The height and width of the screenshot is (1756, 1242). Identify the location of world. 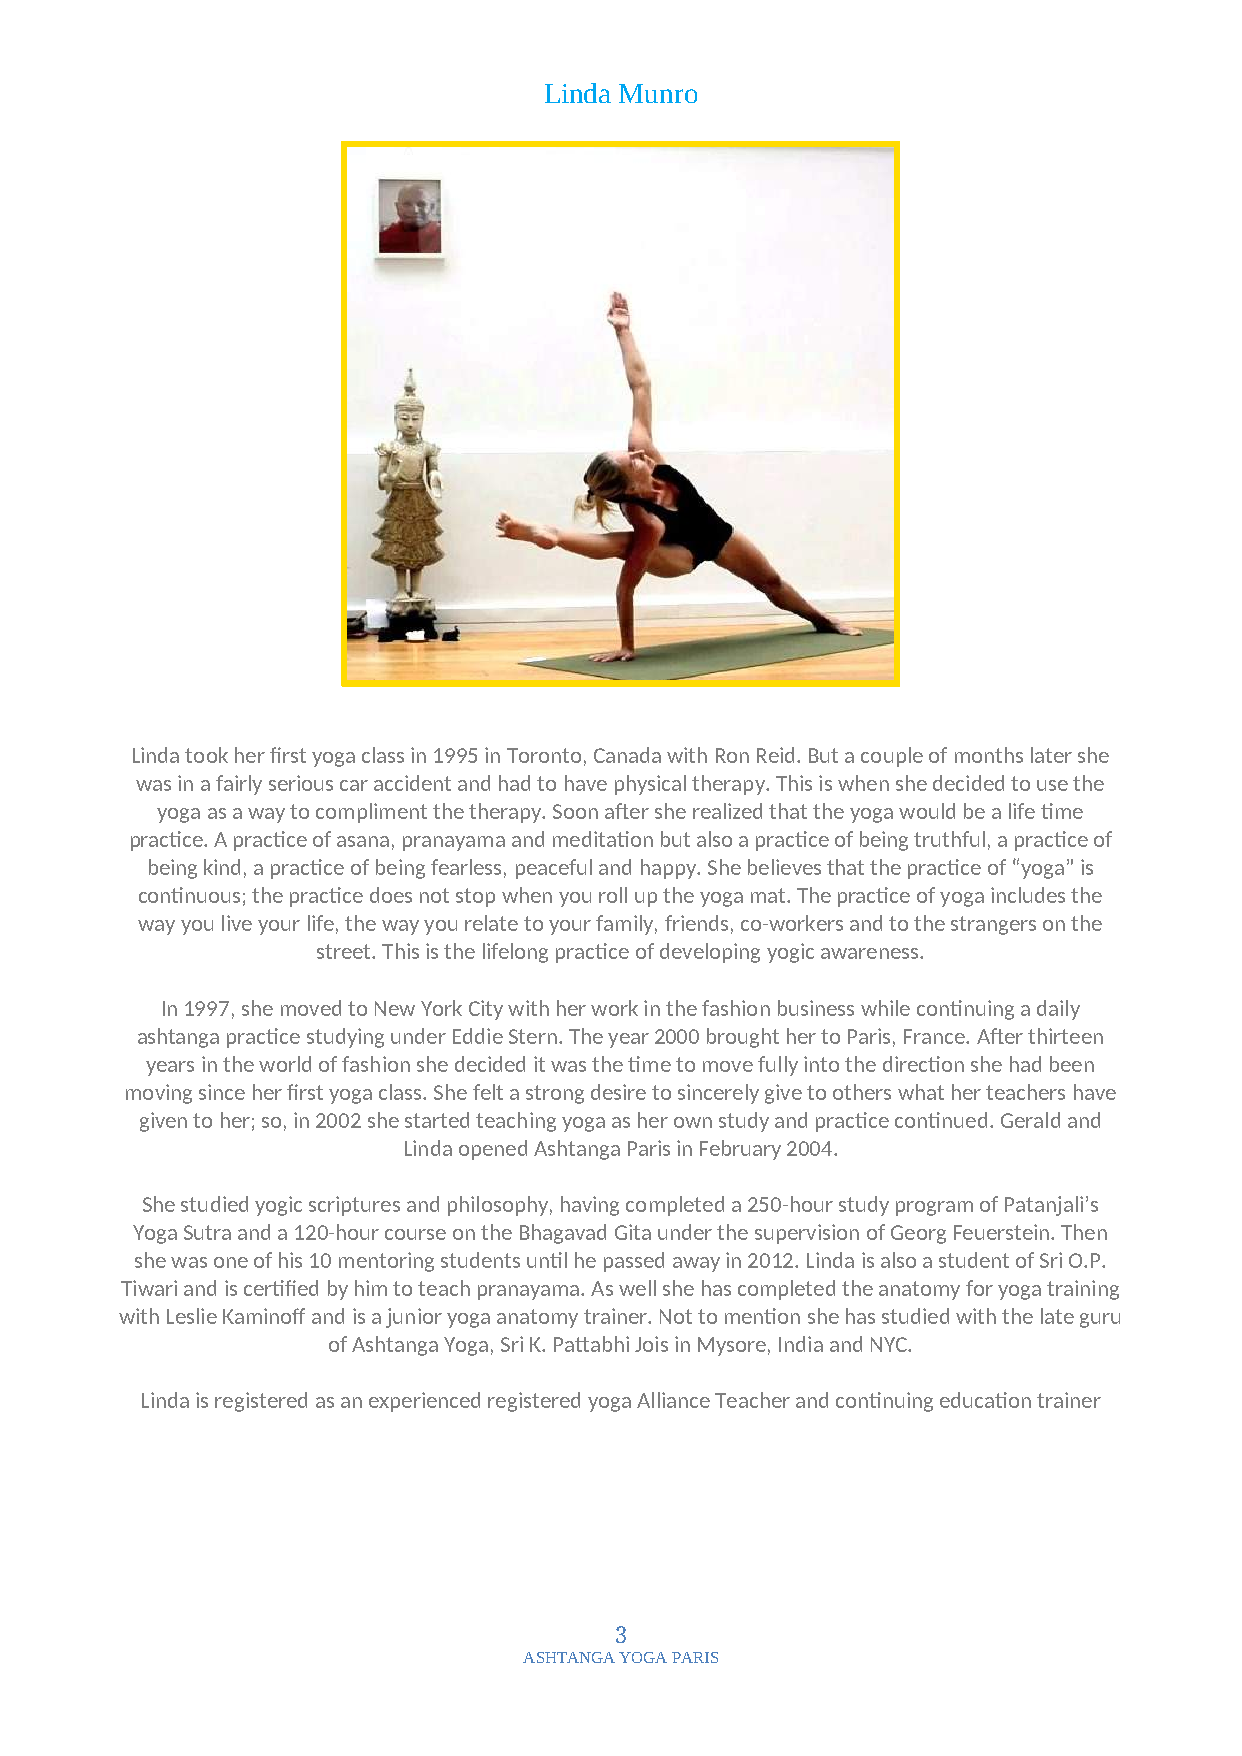
(285, 1064).
